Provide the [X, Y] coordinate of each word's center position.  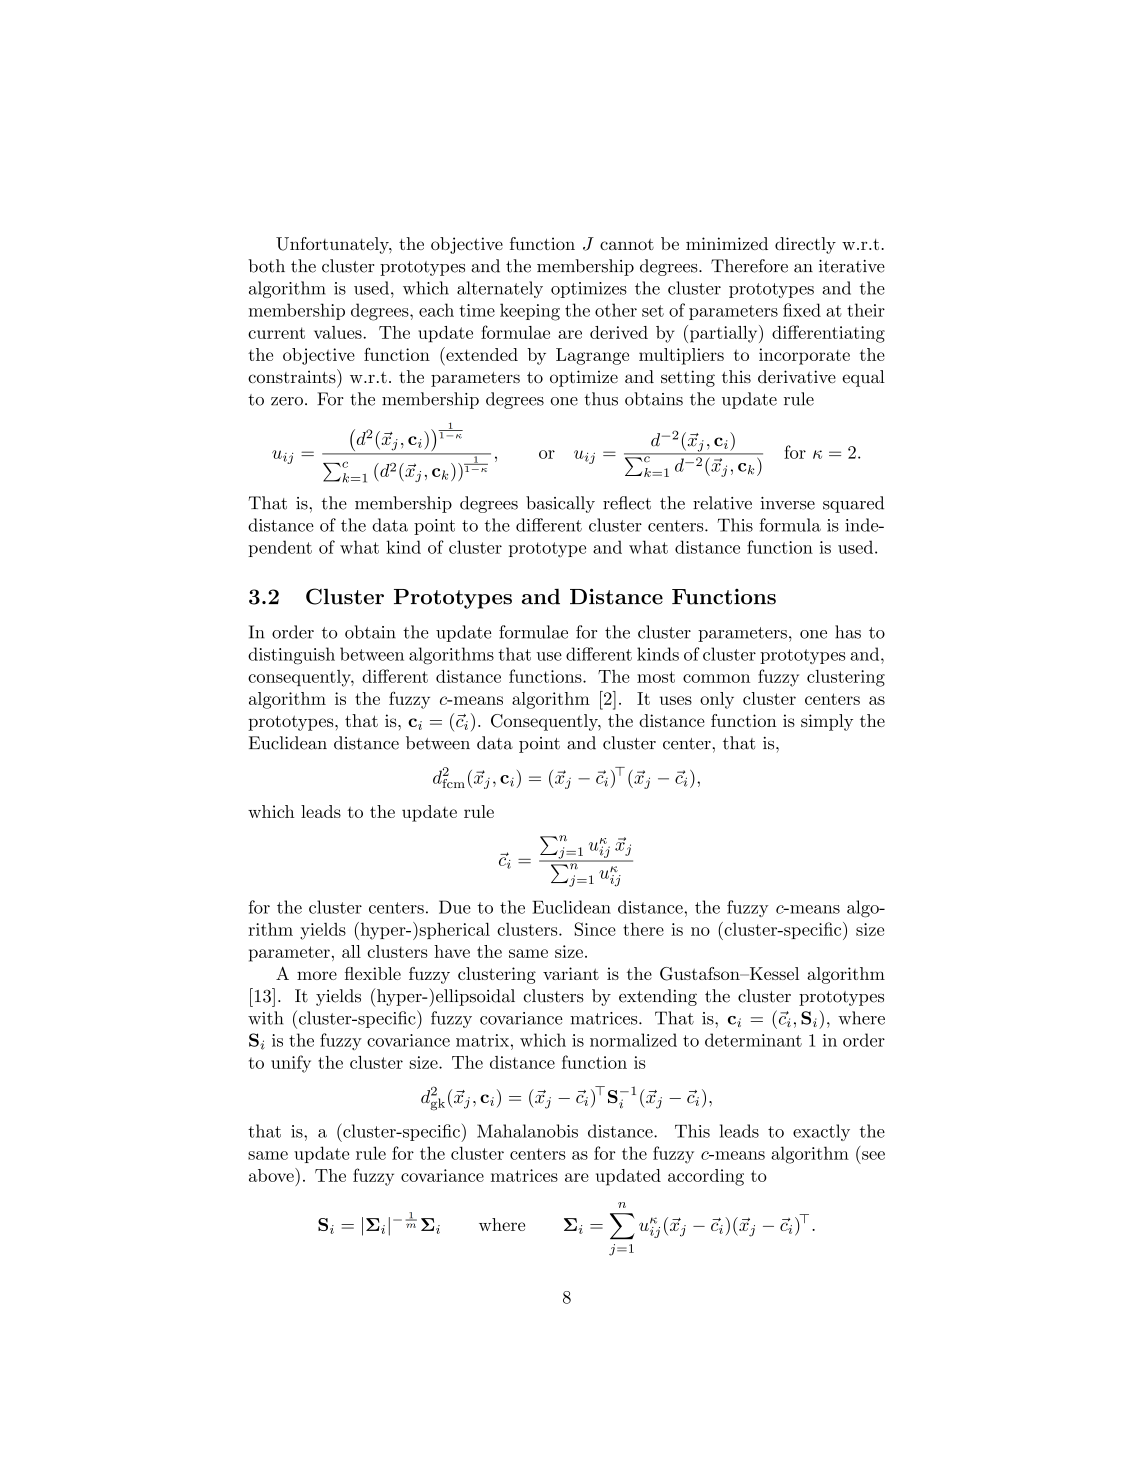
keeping [530, 312]
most [656, 677]
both [266, 266]
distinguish [291, 656]
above [272, 1175]
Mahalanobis [527, 1131]
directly [805, 245]
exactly [821, 1132]
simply [827, 722]
